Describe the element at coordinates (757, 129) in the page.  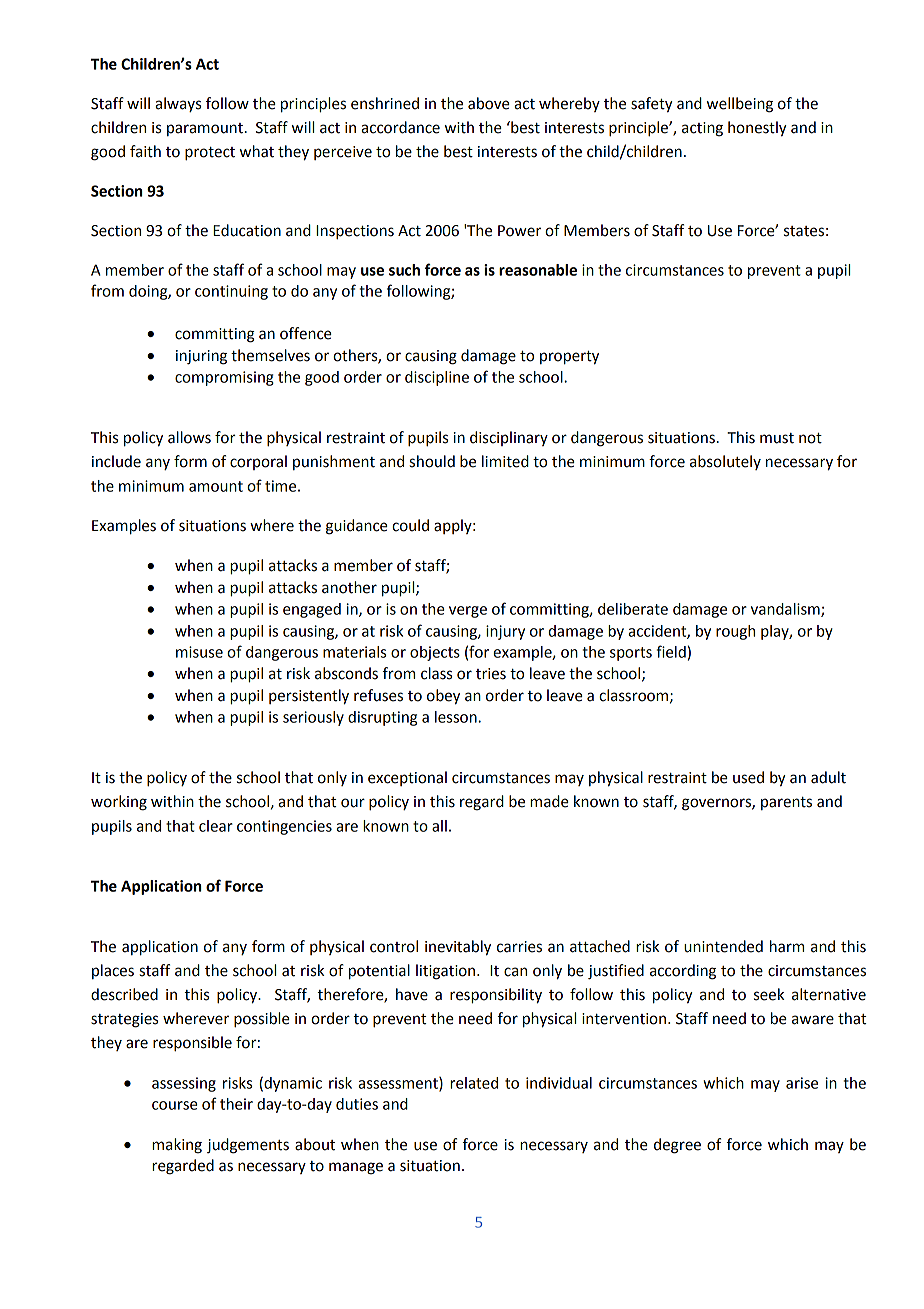
I see `honestly` at that location.
